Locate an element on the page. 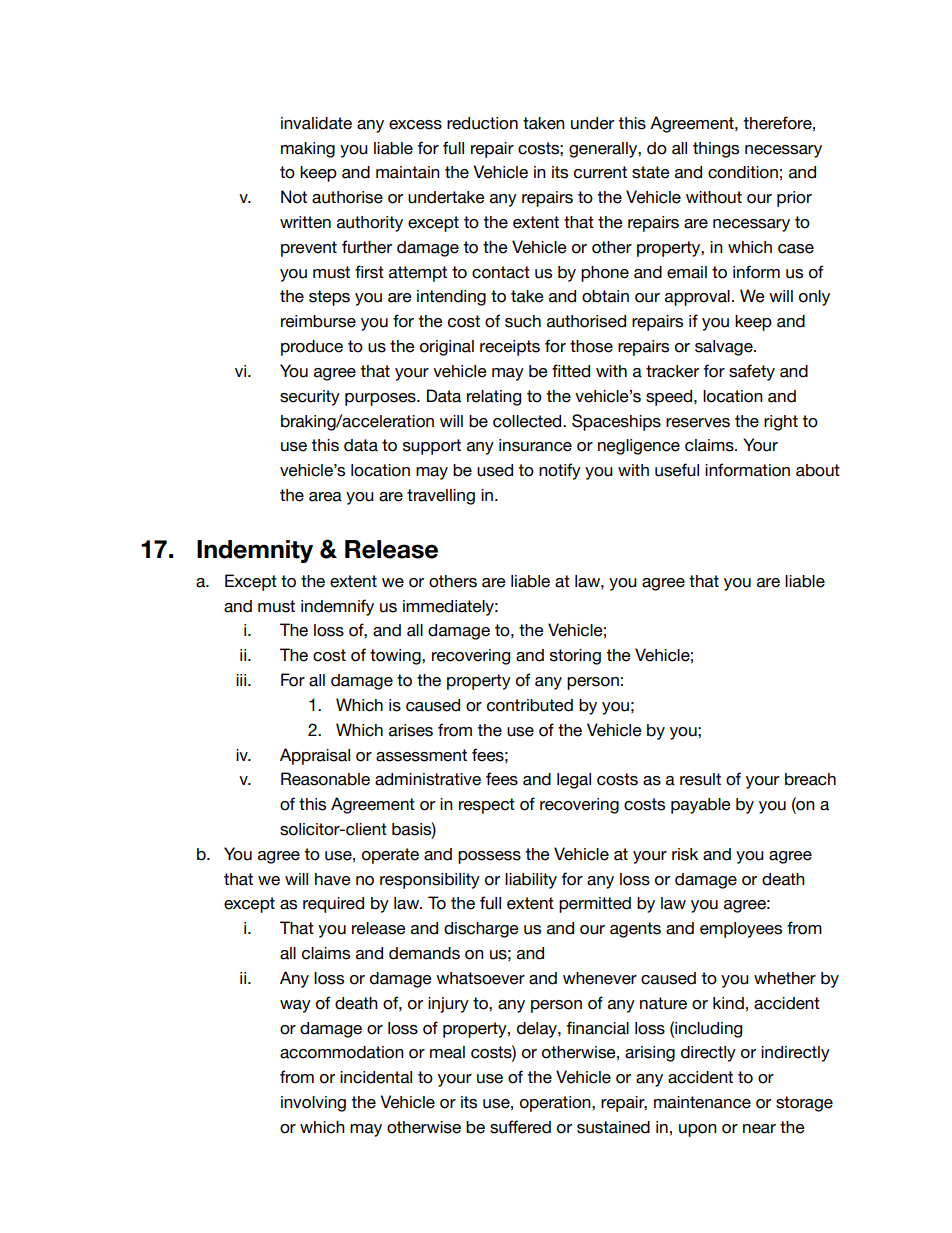 The image size is (952, 1233). indemnify is located at coordinates (337, 607).
